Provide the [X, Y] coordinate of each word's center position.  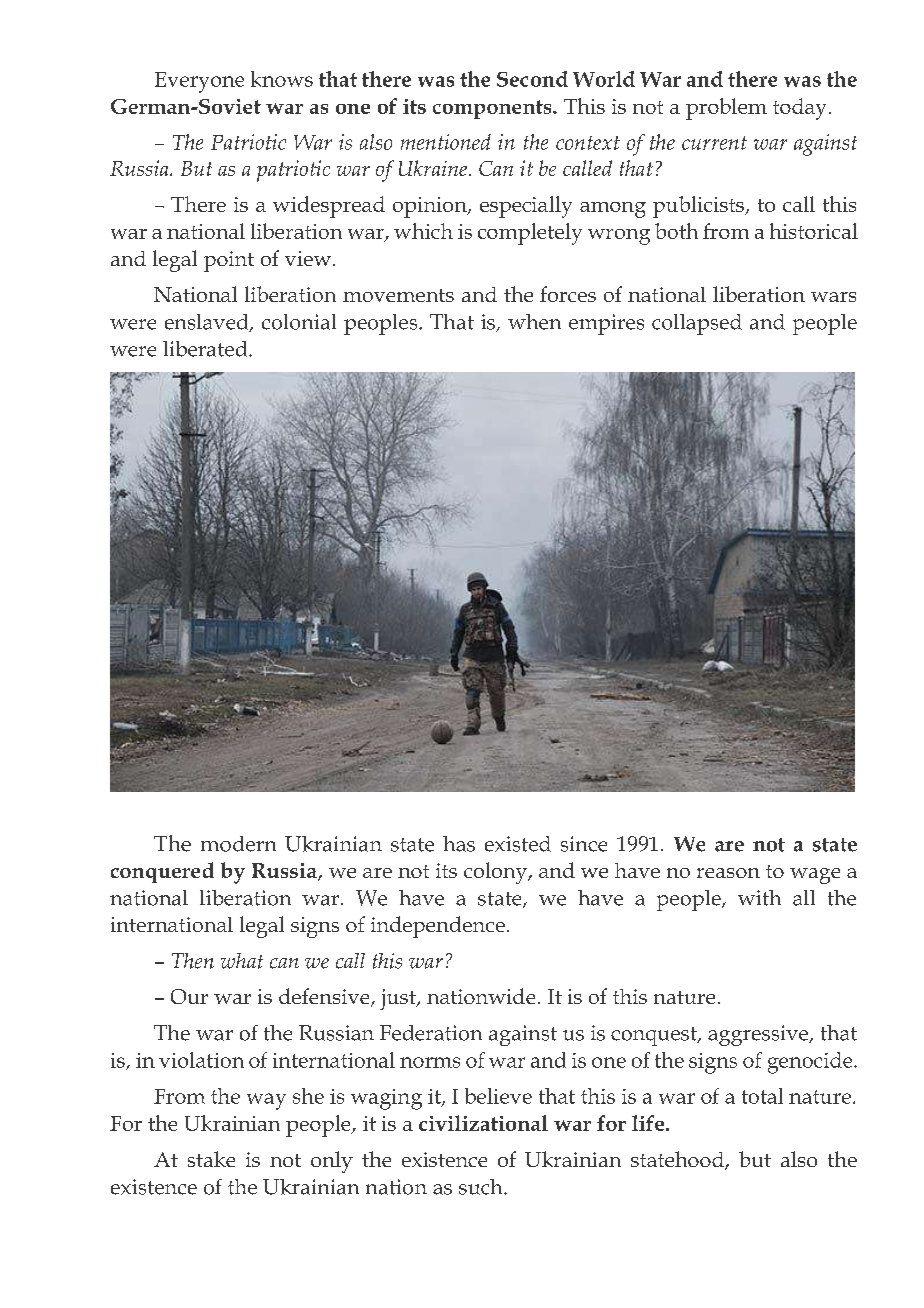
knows [282, 79]
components [493, 109]
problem [726, 109]
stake [211, 1159]
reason [728, 873]
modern [238, 844]
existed [518, 844]
